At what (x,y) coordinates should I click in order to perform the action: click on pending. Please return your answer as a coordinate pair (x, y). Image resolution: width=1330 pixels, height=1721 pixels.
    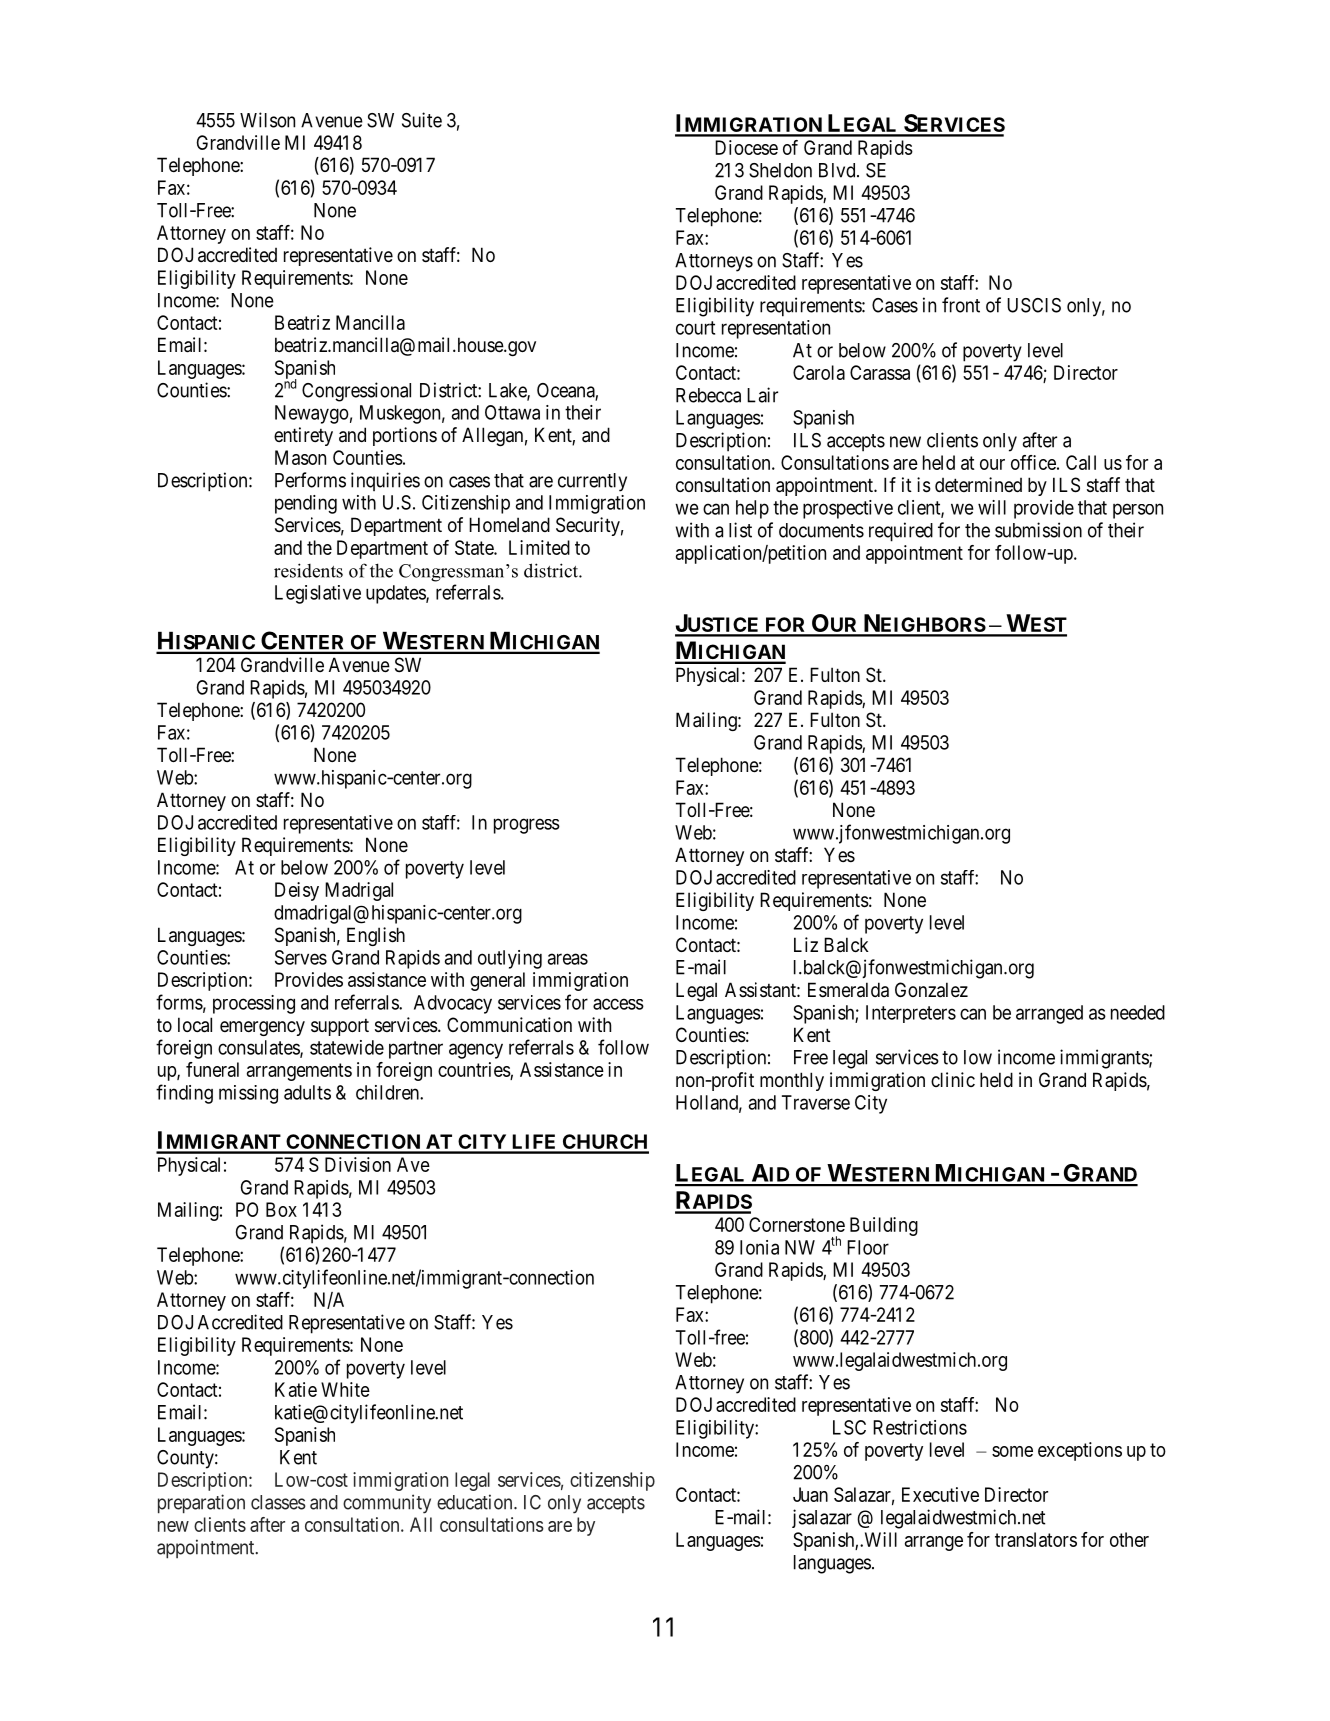
    Looking at the image, I should click on (306, 504).
